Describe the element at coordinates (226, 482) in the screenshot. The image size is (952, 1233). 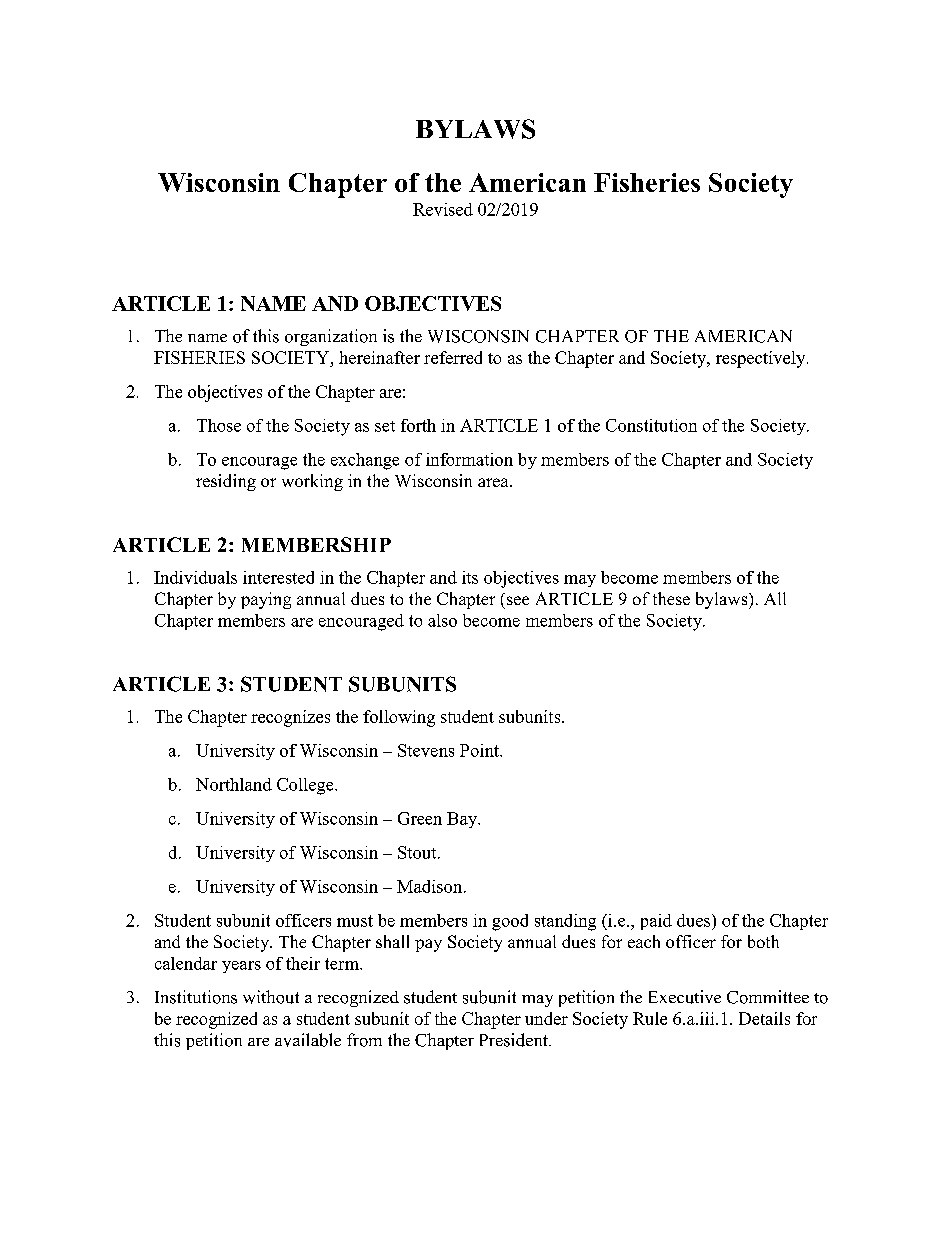
I see `residing` at that location.
